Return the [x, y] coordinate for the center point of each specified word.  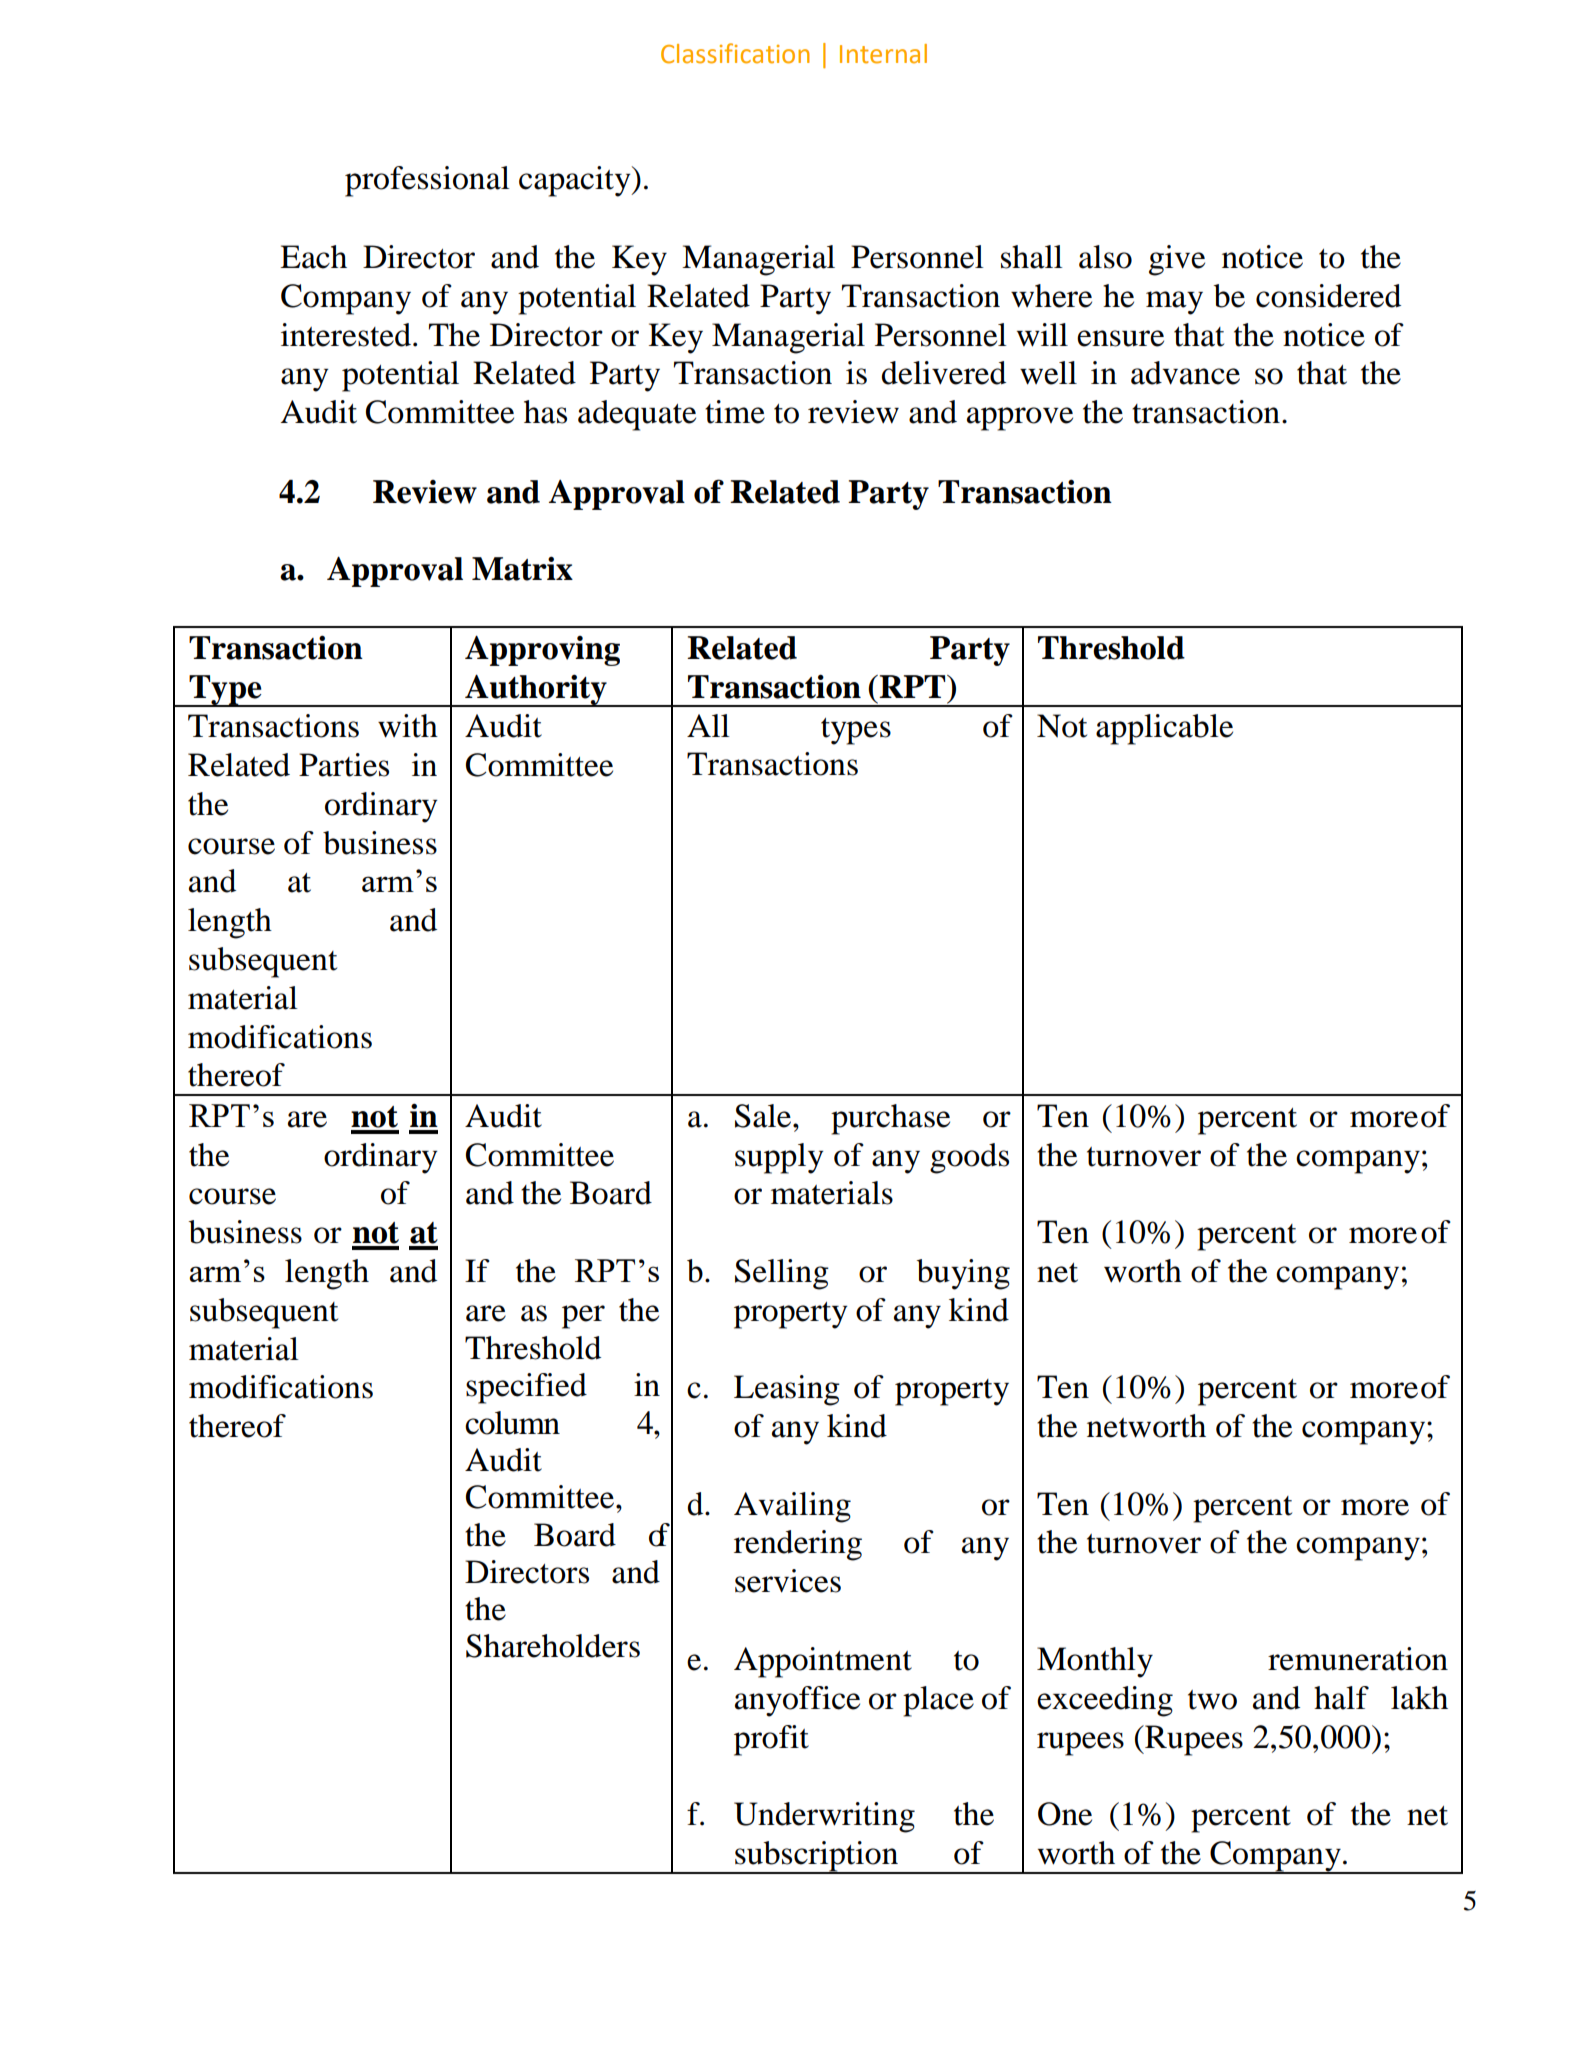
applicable [1164, 729]
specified [526, 1388]
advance [1185, 373]
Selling [782, 1274]
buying [963, 1274]
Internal [883, 54]
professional [427, 181]
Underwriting [824, 1817]
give [1177, 260]
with [408, 726]
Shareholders [553, 1646]
